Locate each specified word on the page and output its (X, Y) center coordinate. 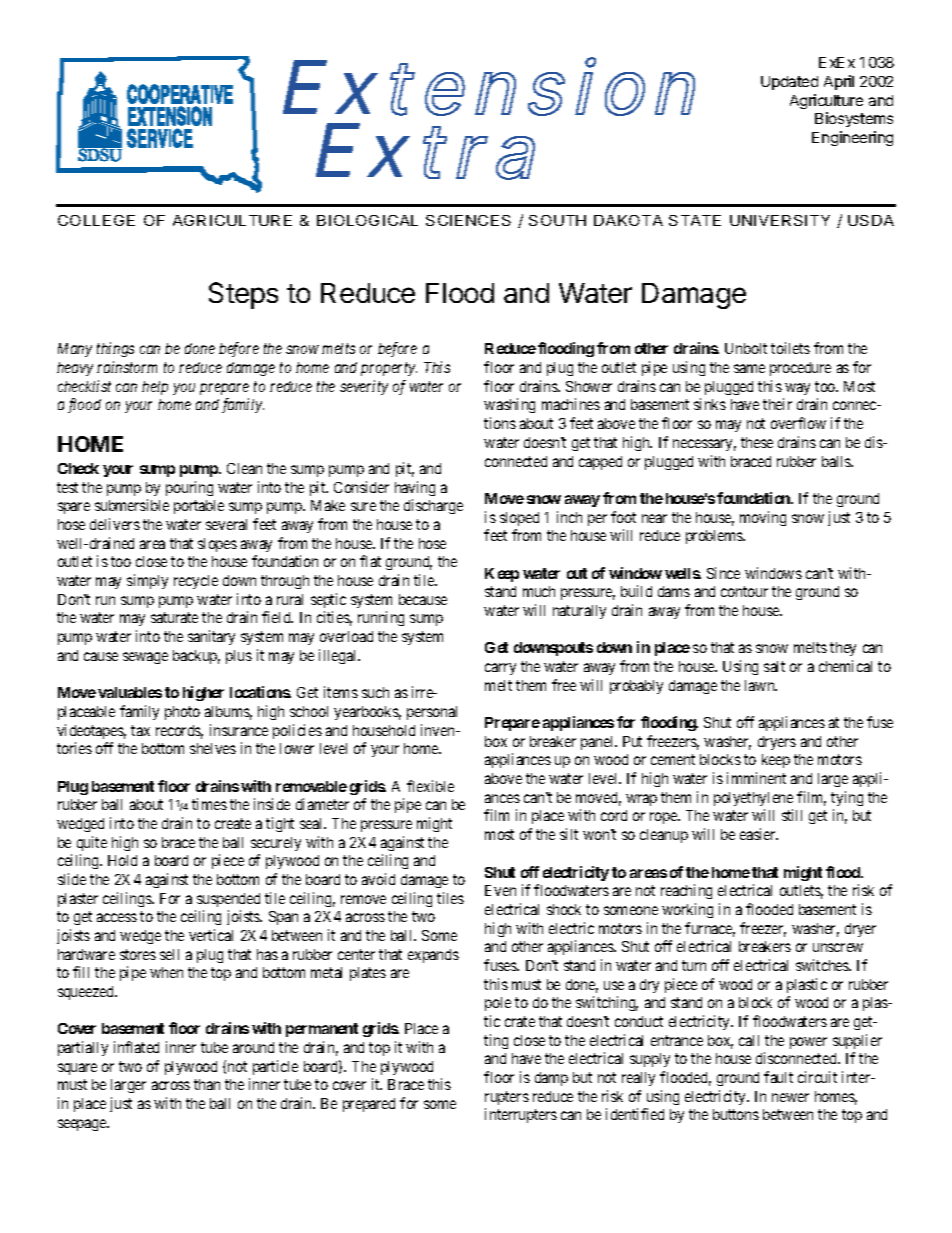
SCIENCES (468, 220)
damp (551, 1079)
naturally (579, 612)
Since (723, 573)
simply (147, 581)
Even (500, 890)
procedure (800, 369)
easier (759, 834)
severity (364, 387)
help (155, 388)
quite (92, 843)
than (207, 1084)
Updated (789, 83)
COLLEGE (96, 220)
